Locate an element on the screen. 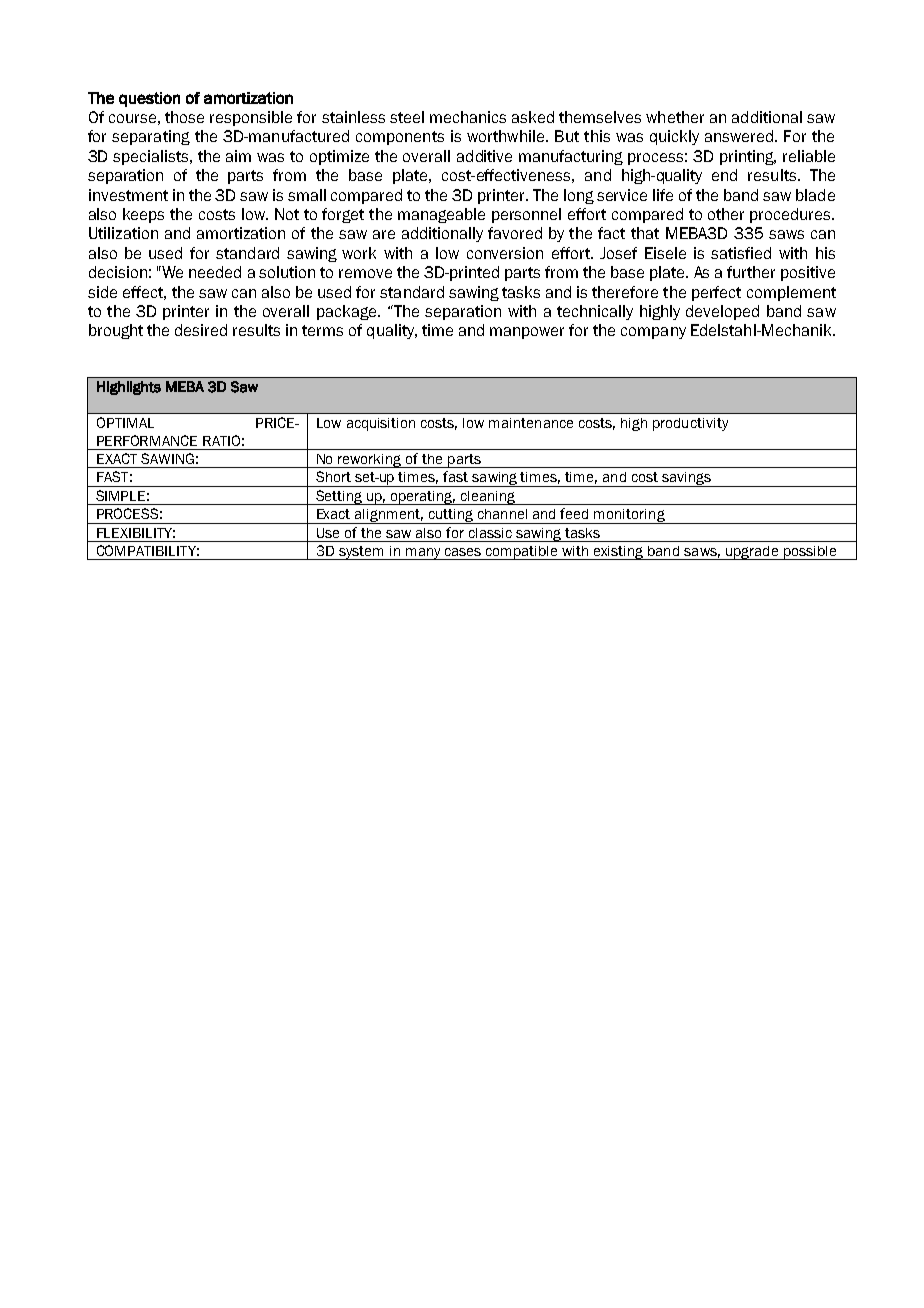  manpower is located at coordinates (527, 333).
